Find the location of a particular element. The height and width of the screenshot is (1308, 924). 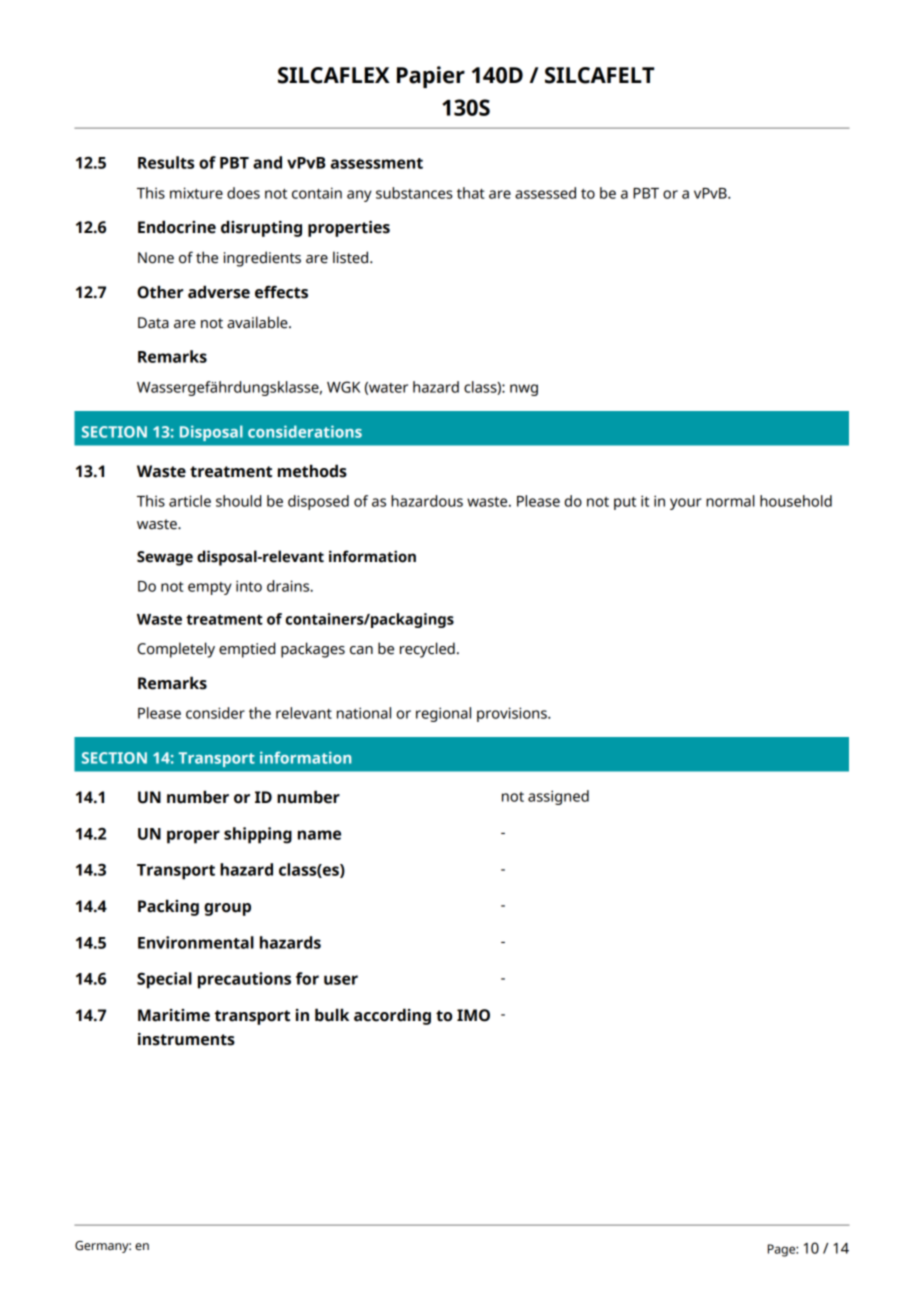

according is located at coordinates (392, 1016).
